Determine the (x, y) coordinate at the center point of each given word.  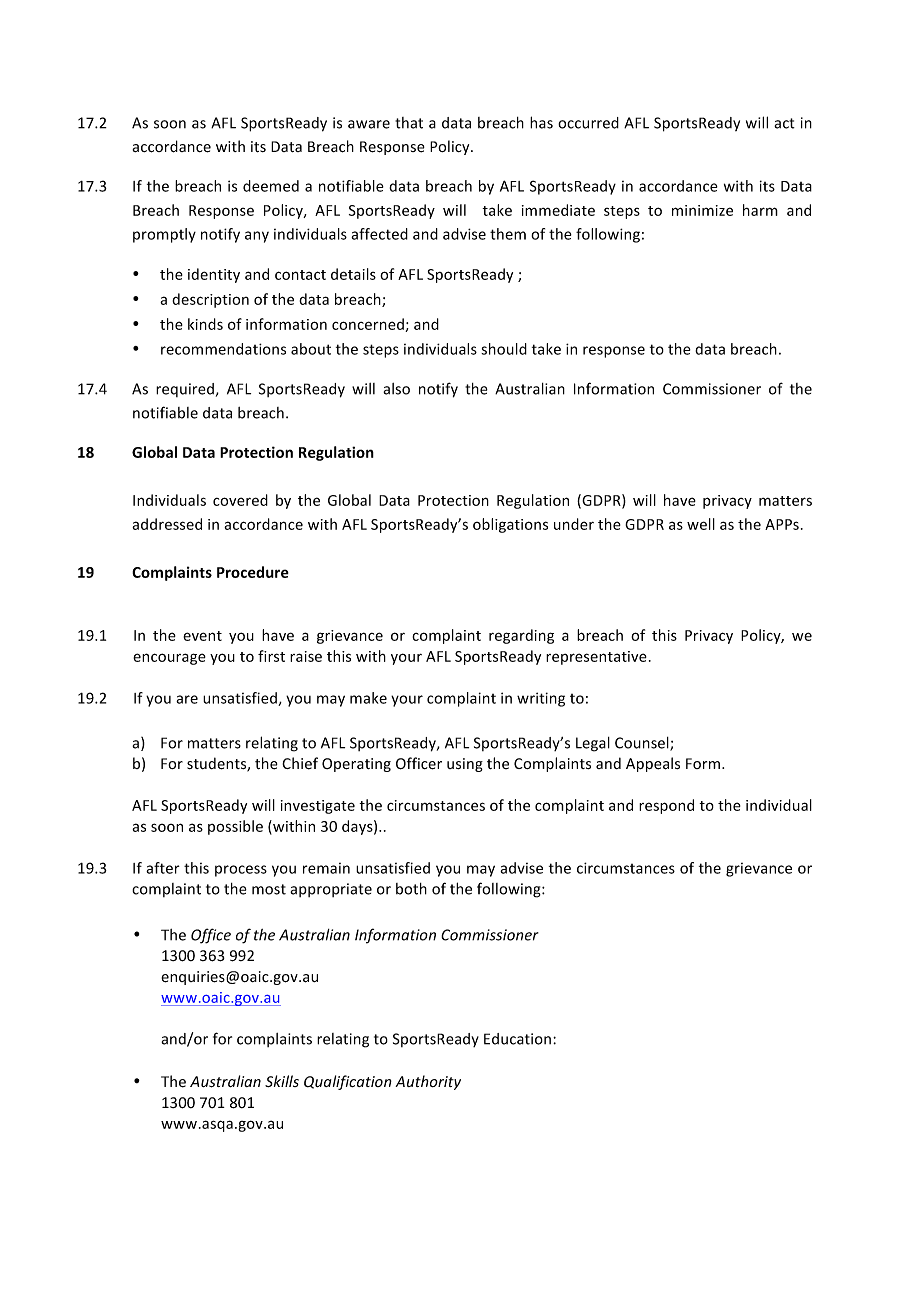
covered (240, 500)
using (465, 765)
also (396, 389)
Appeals (653, 764)
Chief (300, 763)
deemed (271, 186)
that (409, 123)
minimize (702, 210)
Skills (282, 1081)
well (701, 524)
